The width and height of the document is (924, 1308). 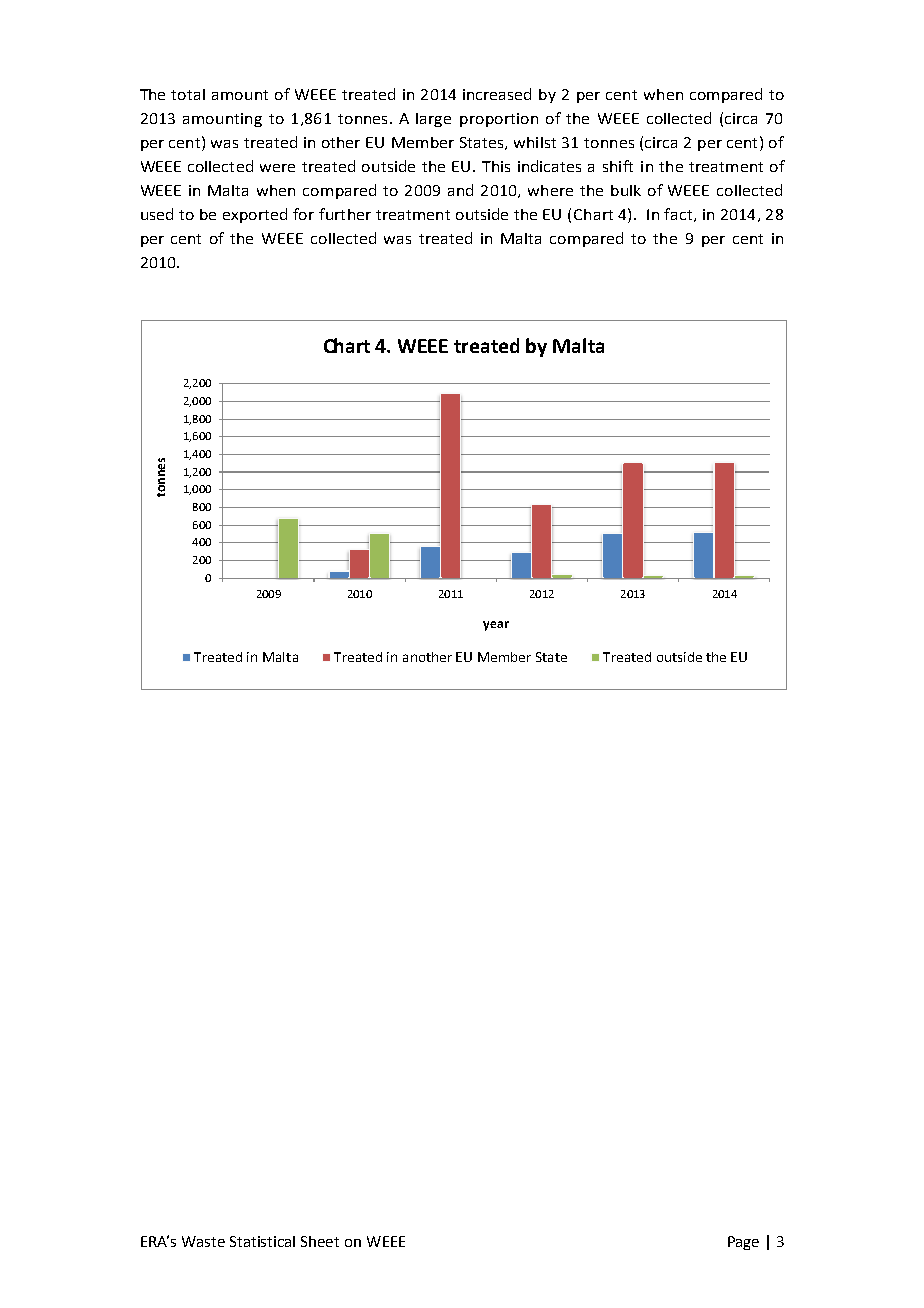 I want to click on Waste, so click(x=203, y=1241).
